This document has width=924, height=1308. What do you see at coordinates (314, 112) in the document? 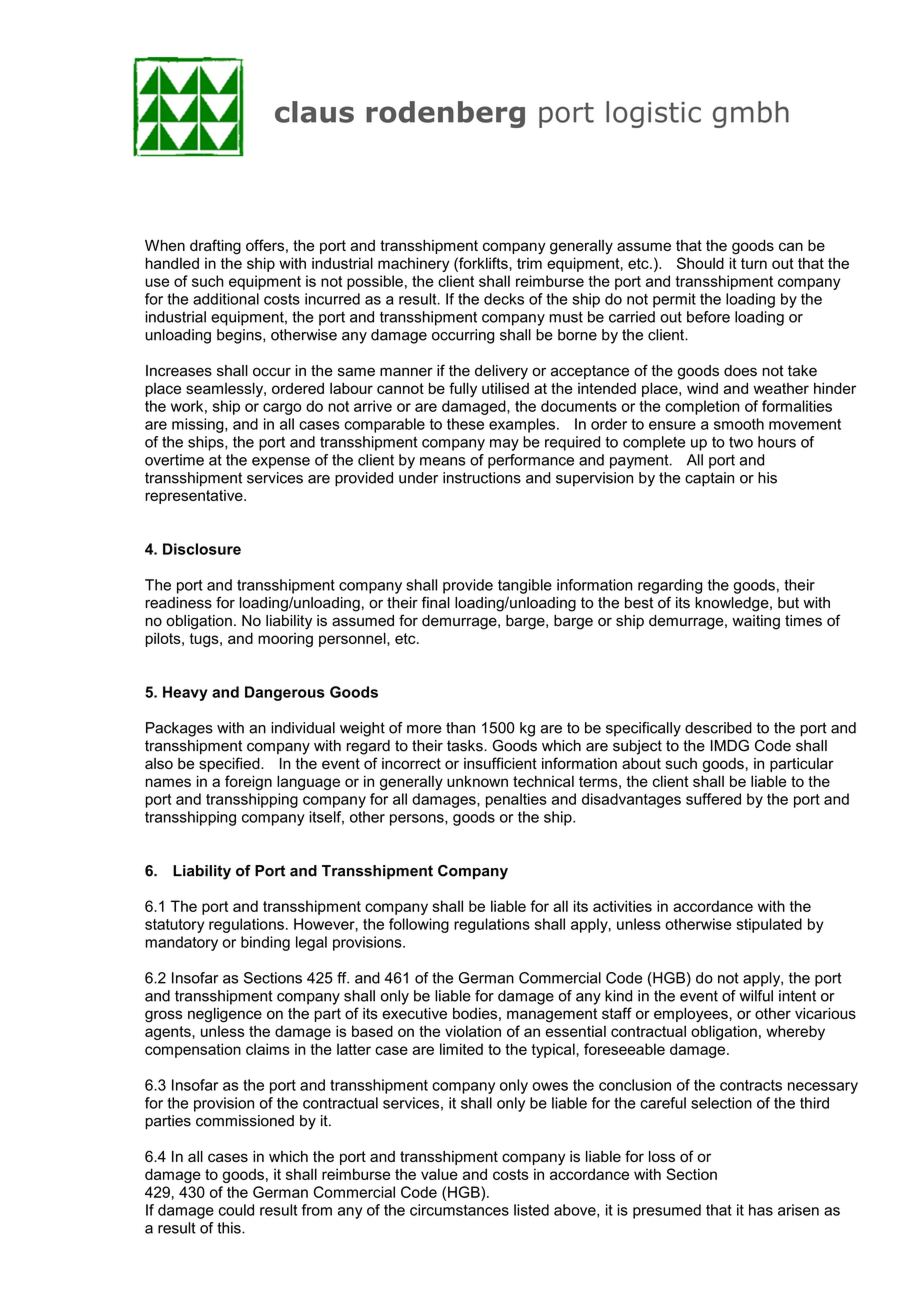
I see `claus` at bounding box center [314, 112].
